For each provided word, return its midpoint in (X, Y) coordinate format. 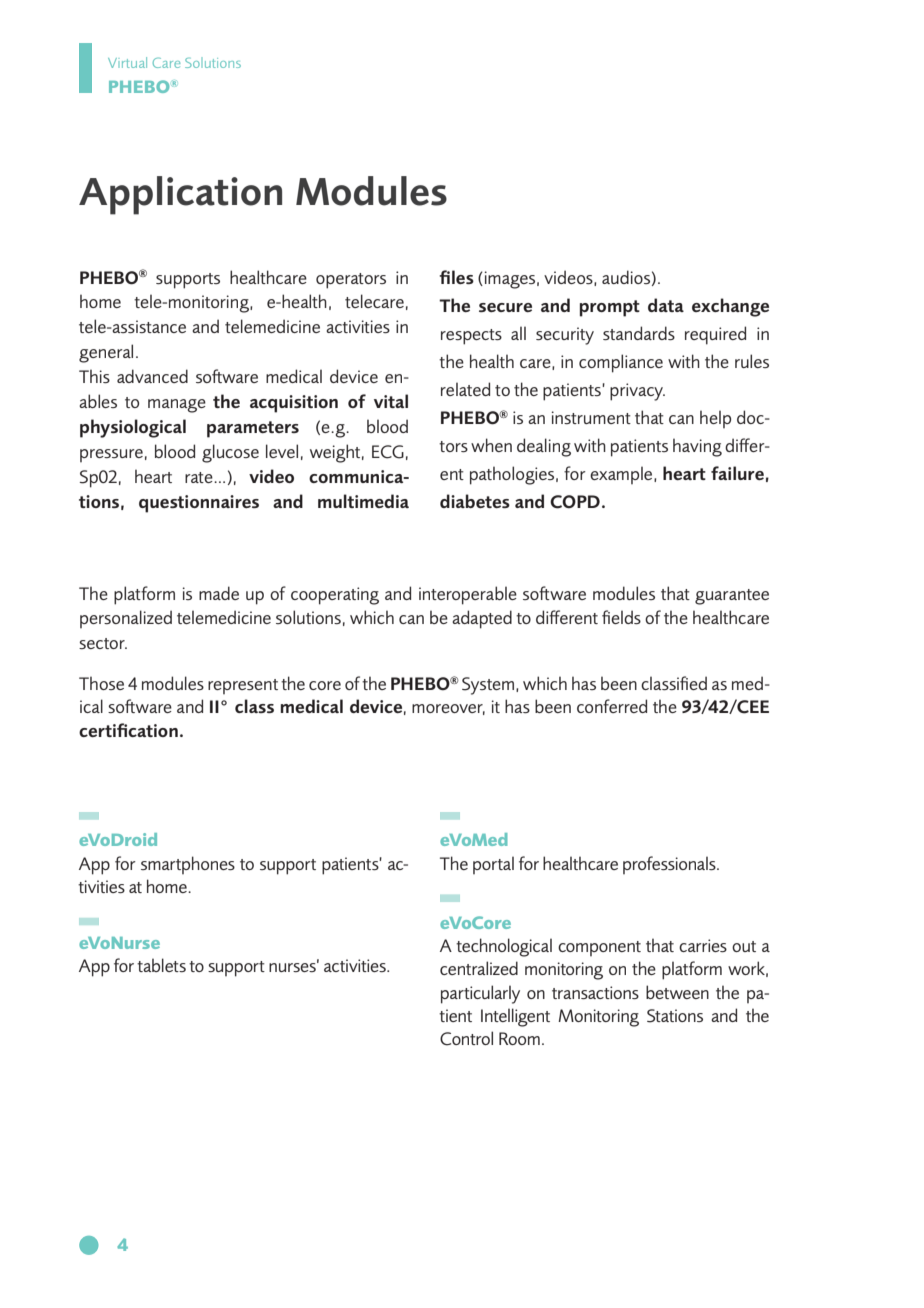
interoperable (468, 595)
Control (466, 1038)
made (219, 593)
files (456, 277)
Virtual (127, 62)
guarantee (732, 597)
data (666, 305)
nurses (293, 966)
